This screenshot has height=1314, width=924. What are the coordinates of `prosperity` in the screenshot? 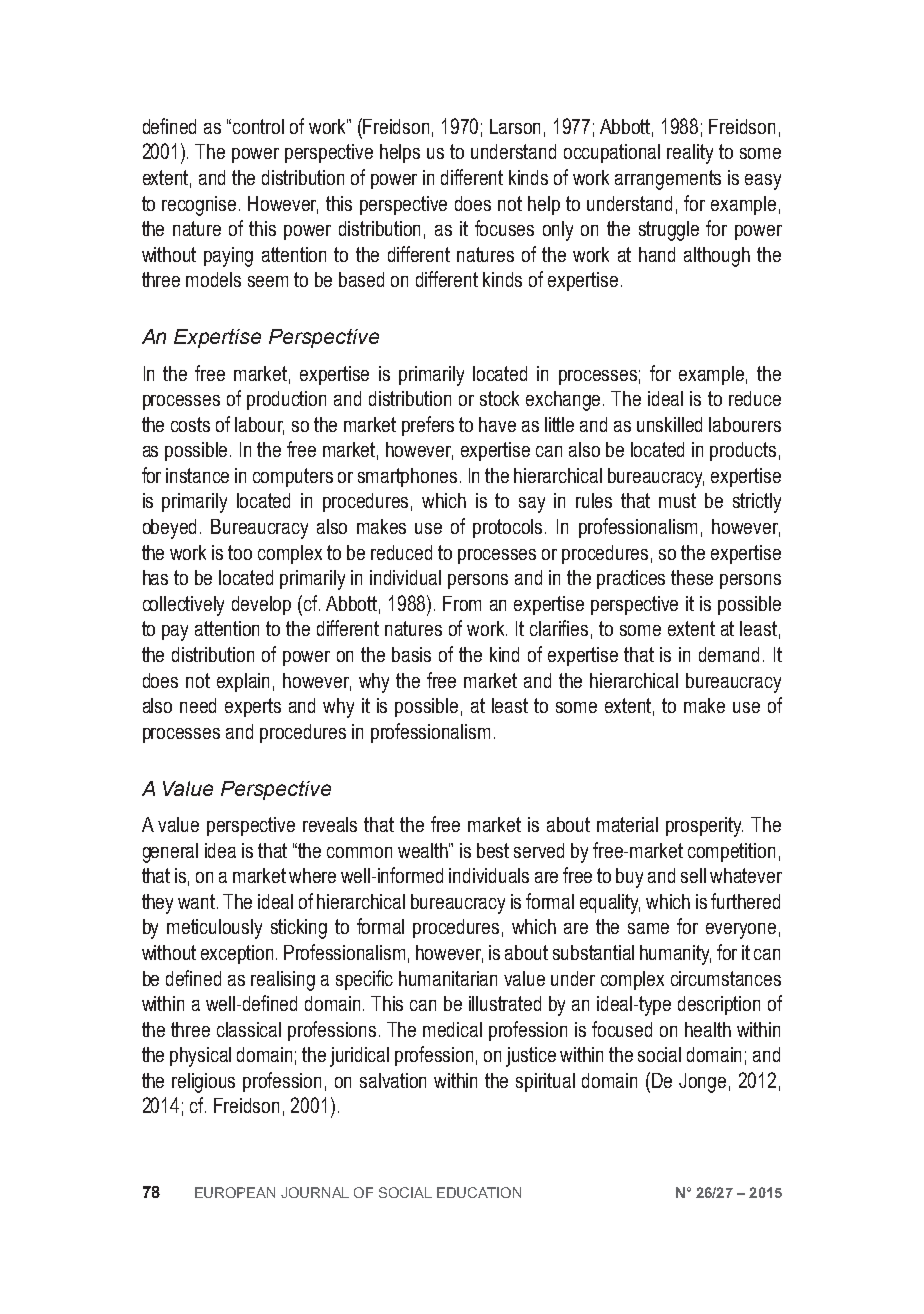 It's located at (704, 827).
